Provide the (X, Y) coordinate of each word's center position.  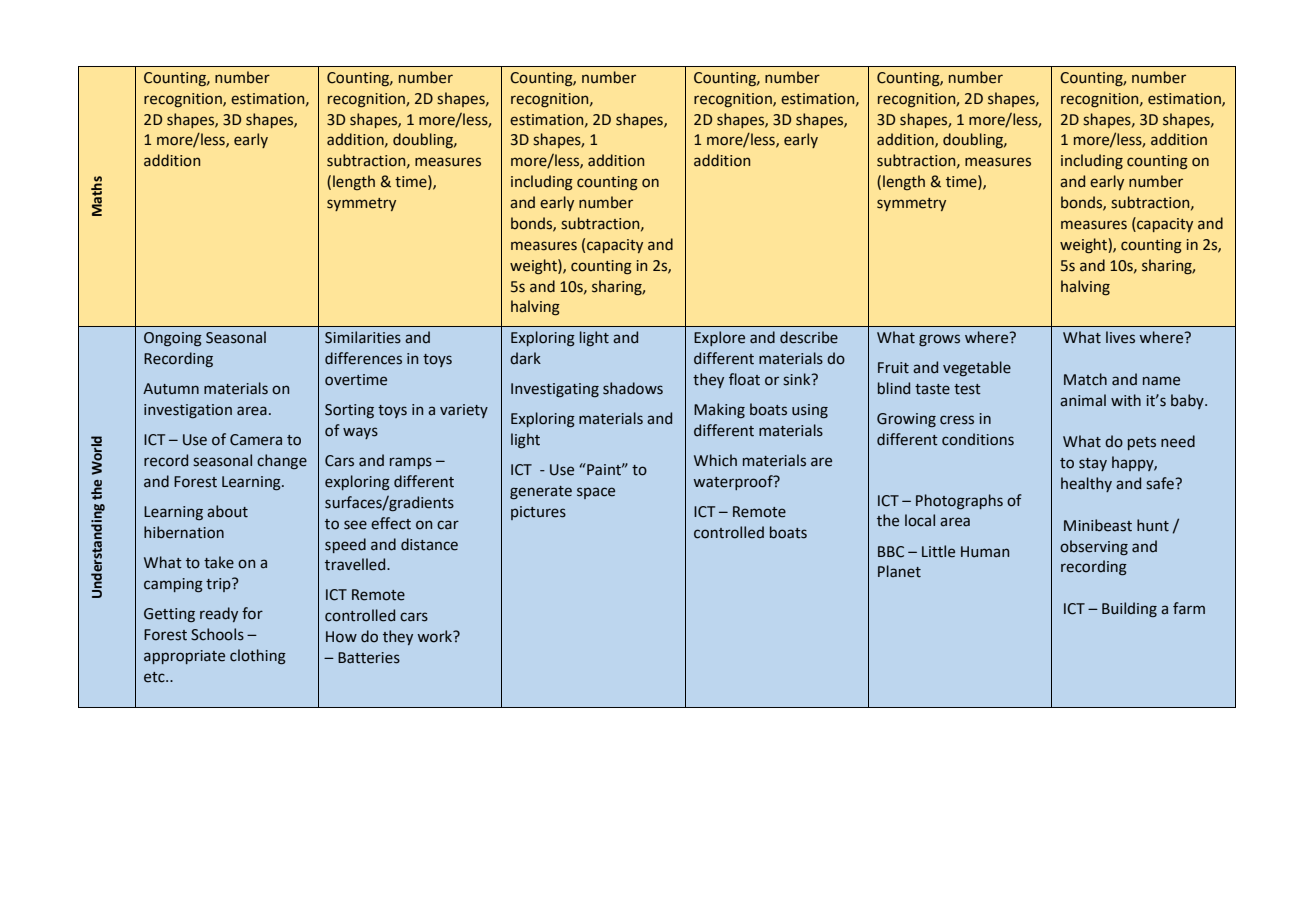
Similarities (363, 337)
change (282, 461)
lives (1120, 337)
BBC (891, 552)
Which (715, 460)
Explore (719, 338)
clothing (258, 657)
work (436, 636)
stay (1093, 464)
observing (1094, 547)
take (219, 562)
